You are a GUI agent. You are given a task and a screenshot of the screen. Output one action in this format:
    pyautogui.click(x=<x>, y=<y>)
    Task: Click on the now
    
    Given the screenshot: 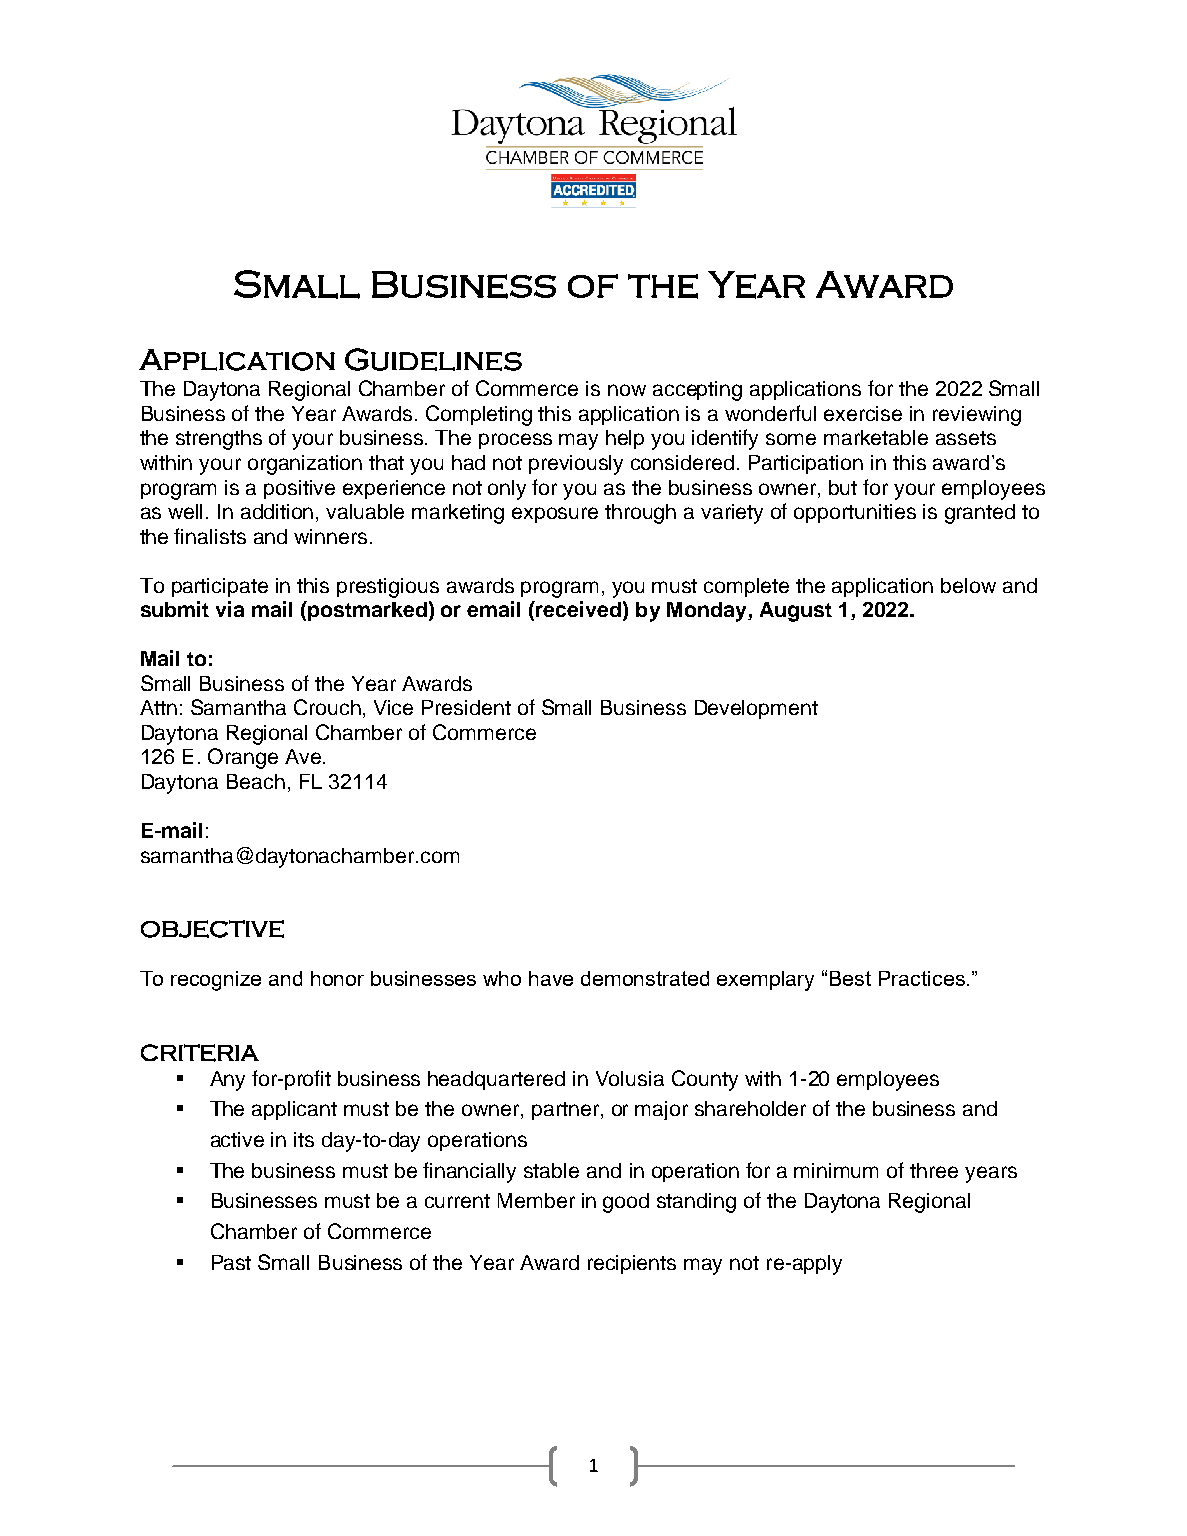 What is the action you would take?
    pyautogui.click(x=627, y=390)
